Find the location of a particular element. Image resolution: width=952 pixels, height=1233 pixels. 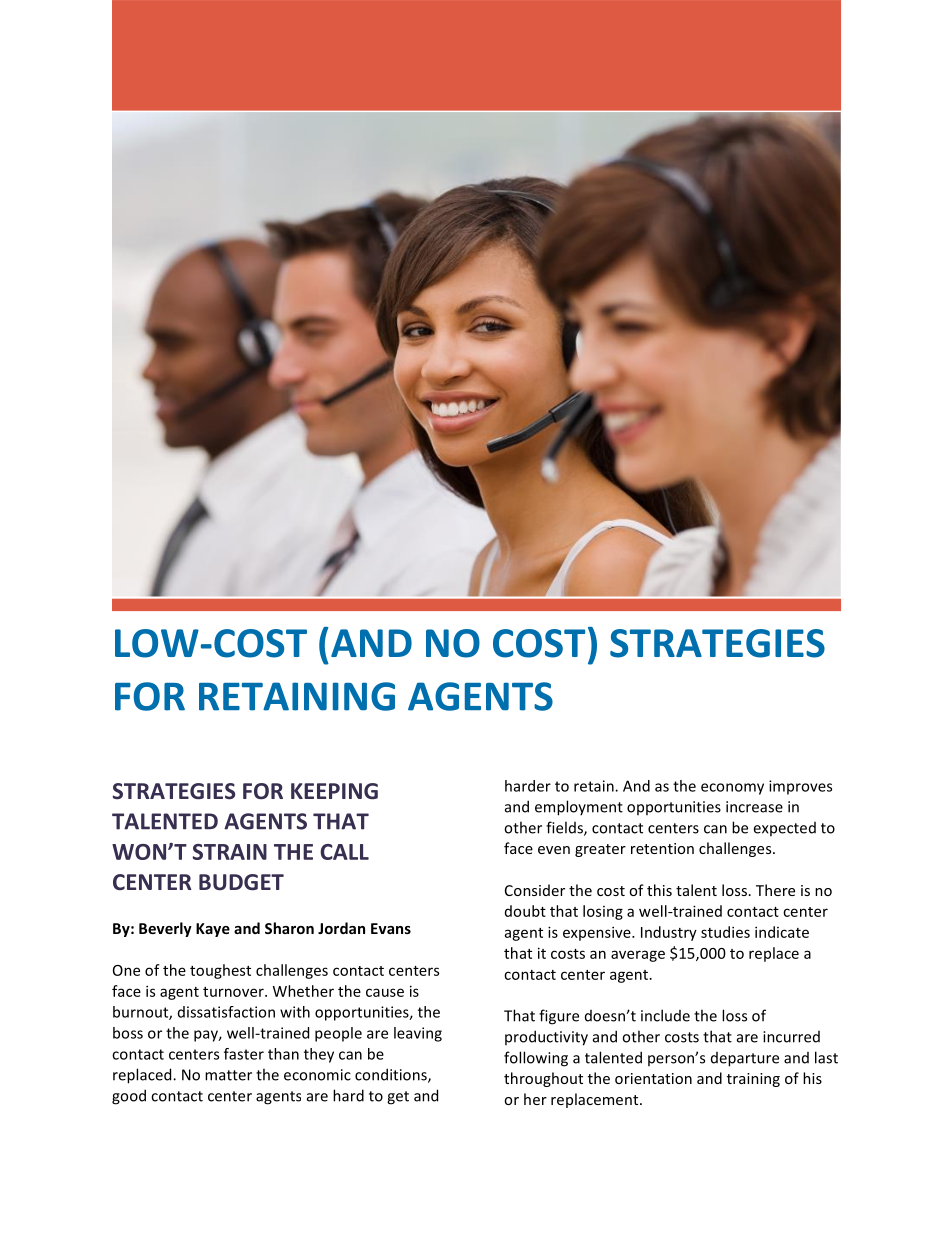

throughout is located at coordinates (543, 1079).
